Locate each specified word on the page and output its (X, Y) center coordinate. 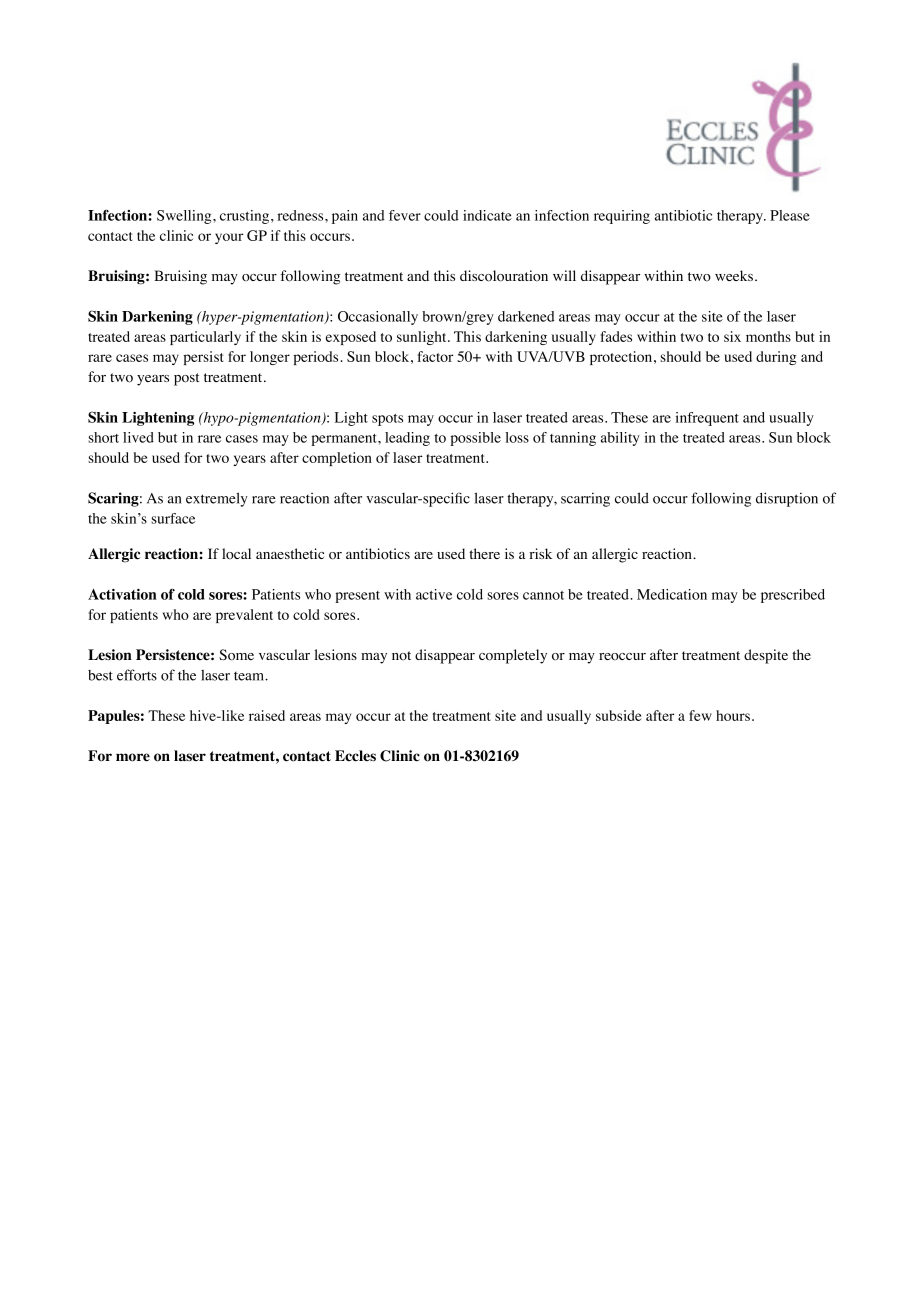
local (236, 554)
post (186, 379)
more (133, 757)
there (484, 553)
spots (387, 420)
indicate (487, 215)
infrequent (707, 419)
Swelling (185, 217)
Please (790, 215)
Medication (672, 594)
